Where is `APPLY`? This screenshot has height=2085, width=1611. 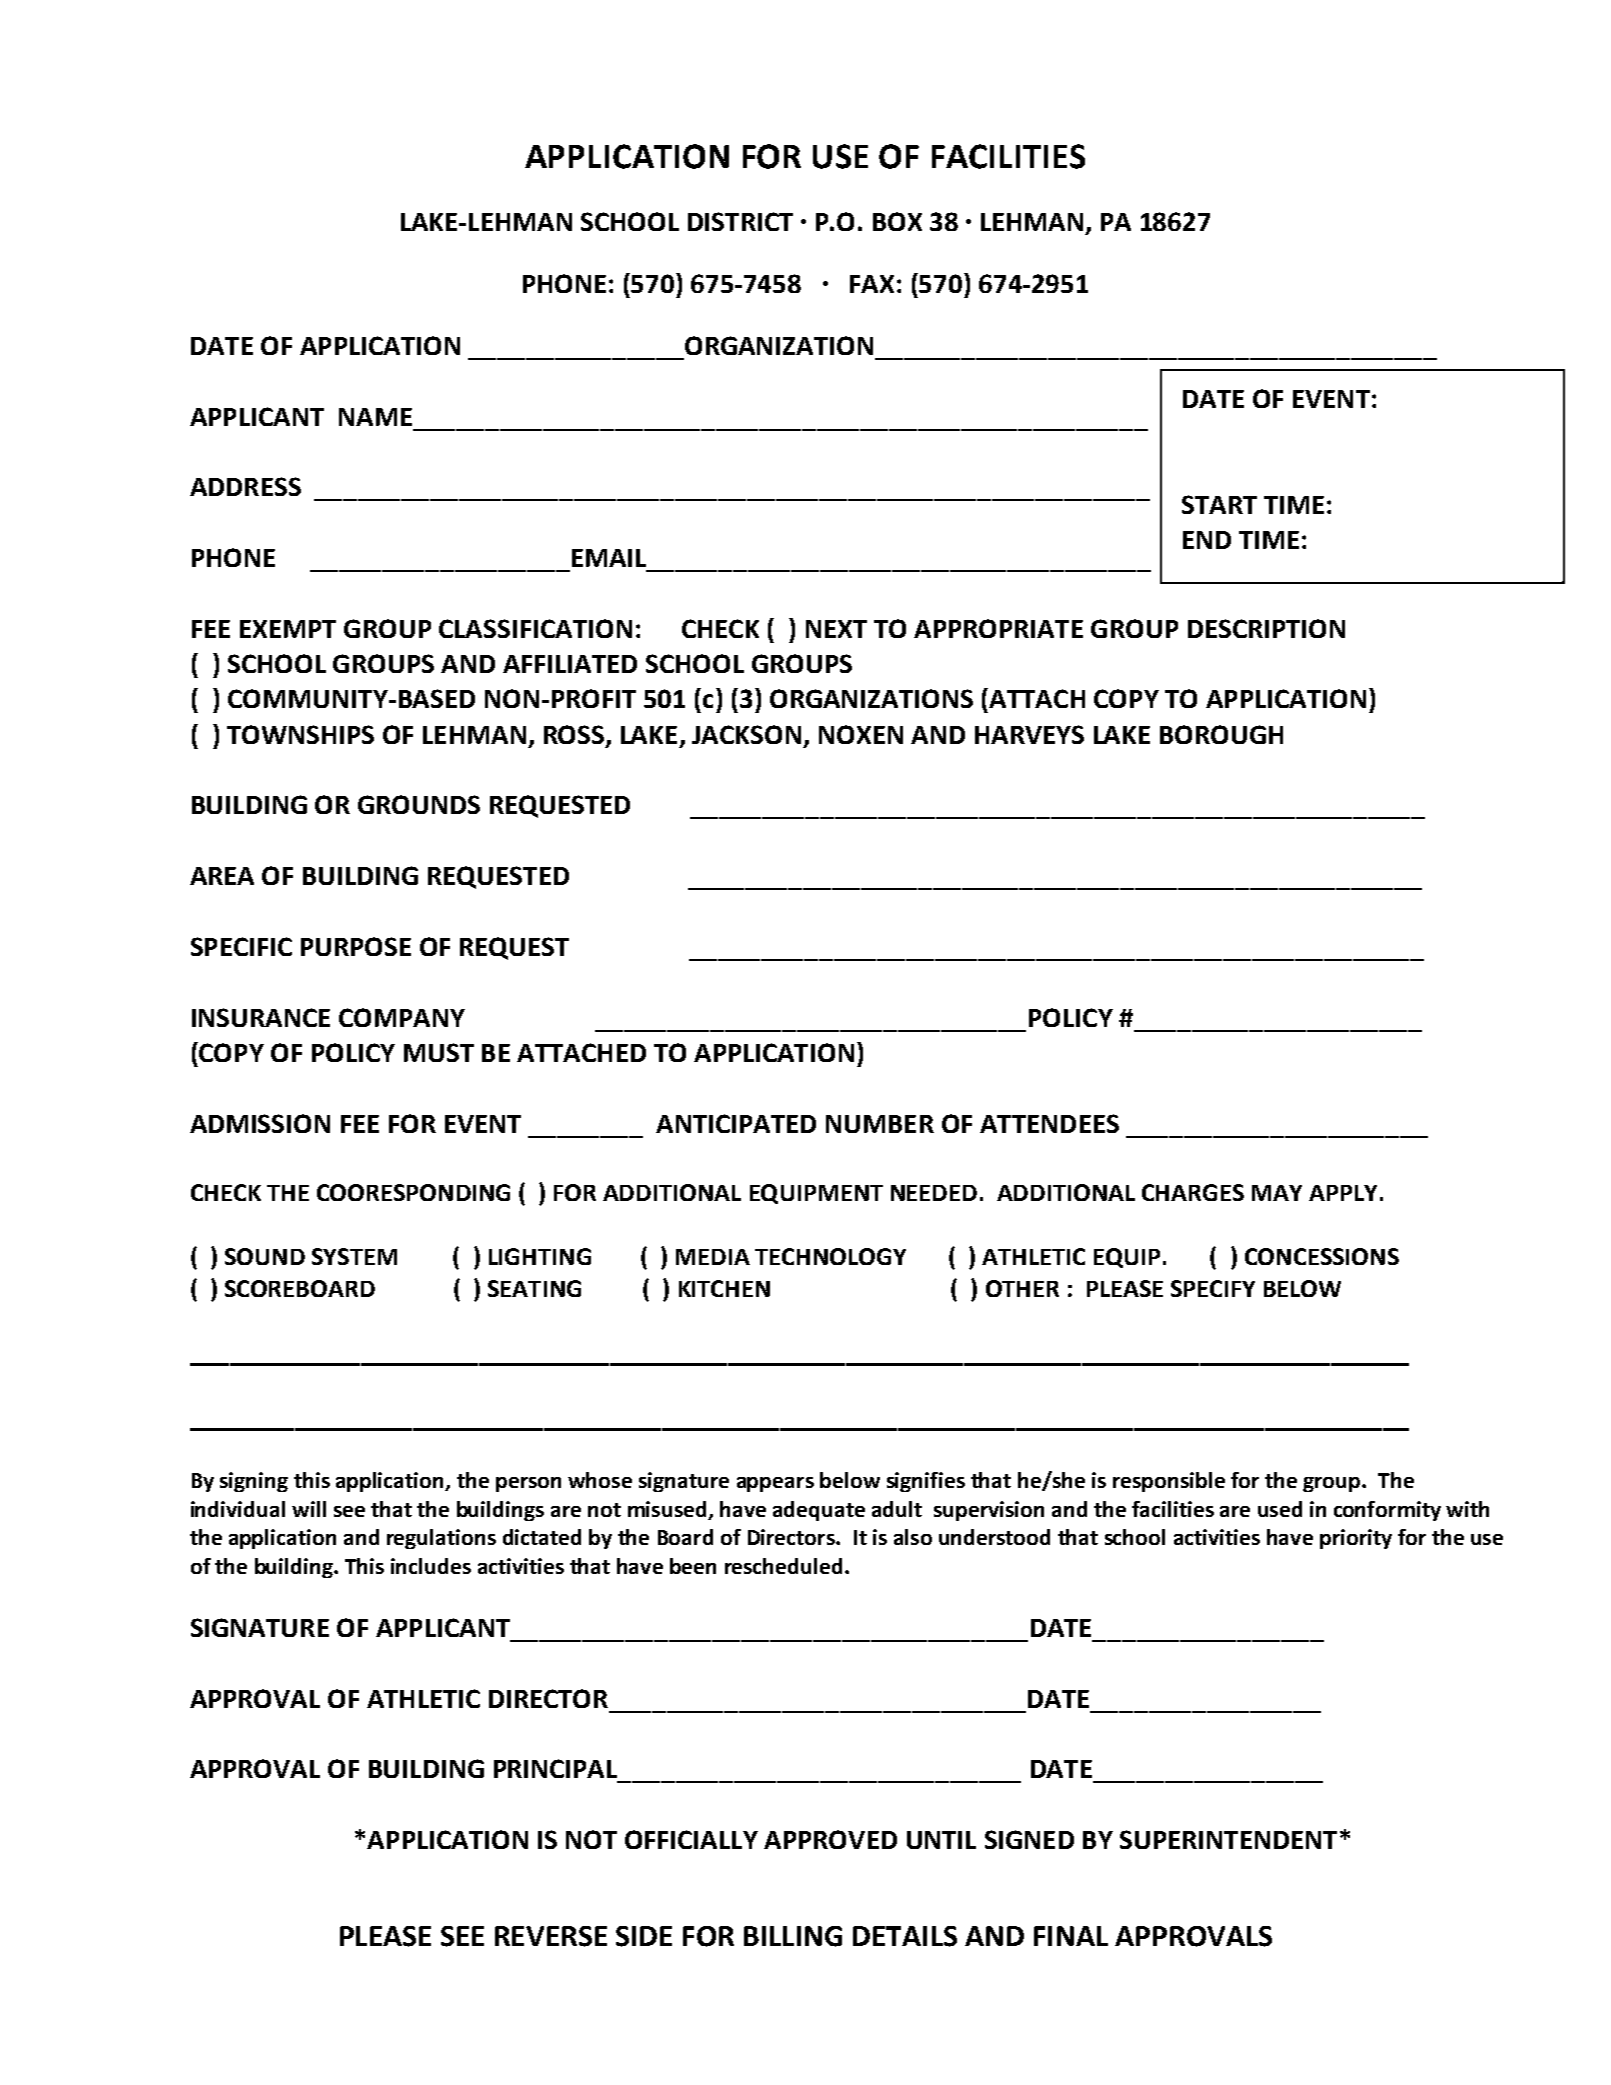 APPLY is located at coordinates (1343, 1193).
